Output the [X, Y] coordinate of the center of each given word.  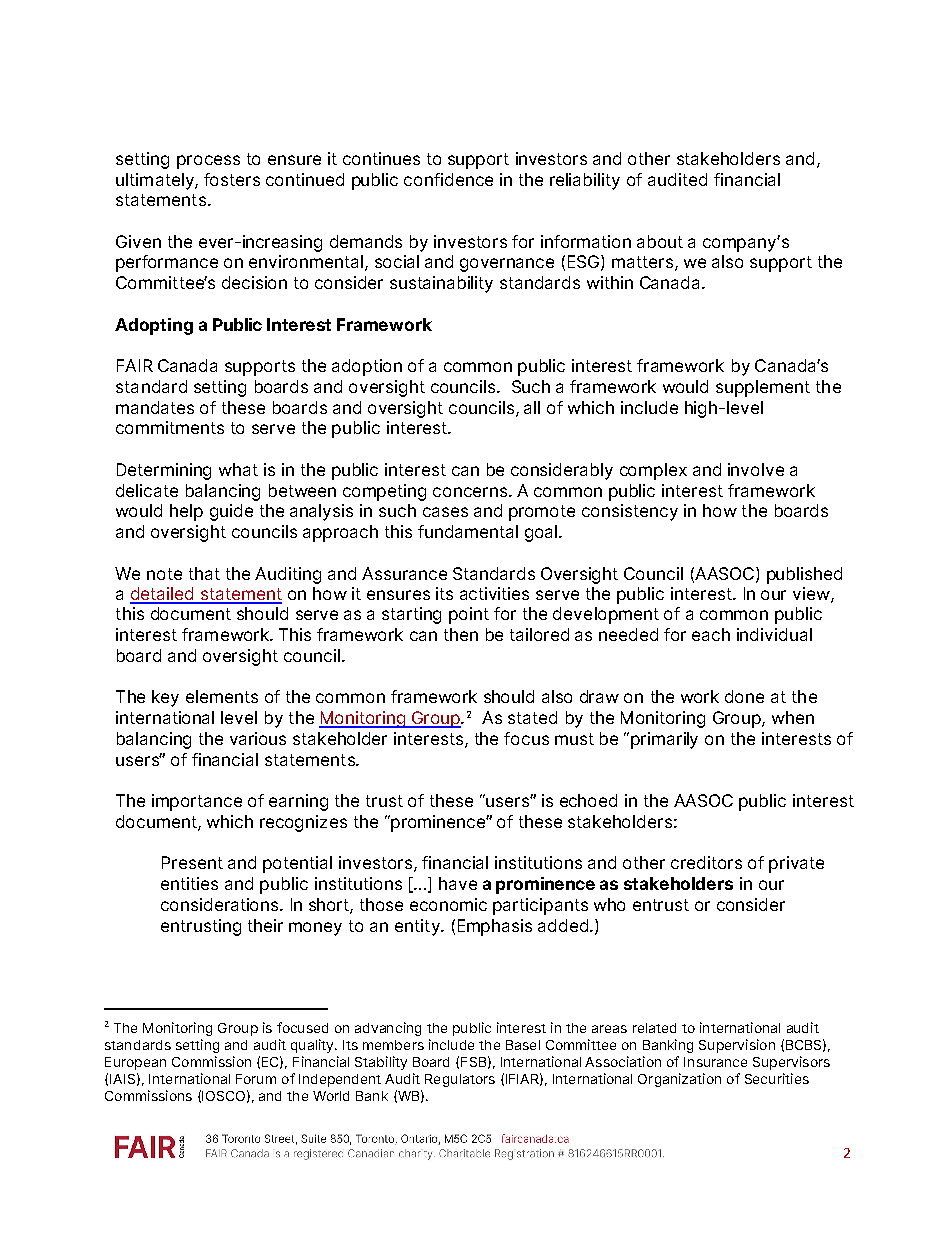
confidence [448, 179]
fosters [232, 179]
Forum [256, 1079]
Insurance [715, 1062]
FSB [473, 1062]
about [660, 241]
